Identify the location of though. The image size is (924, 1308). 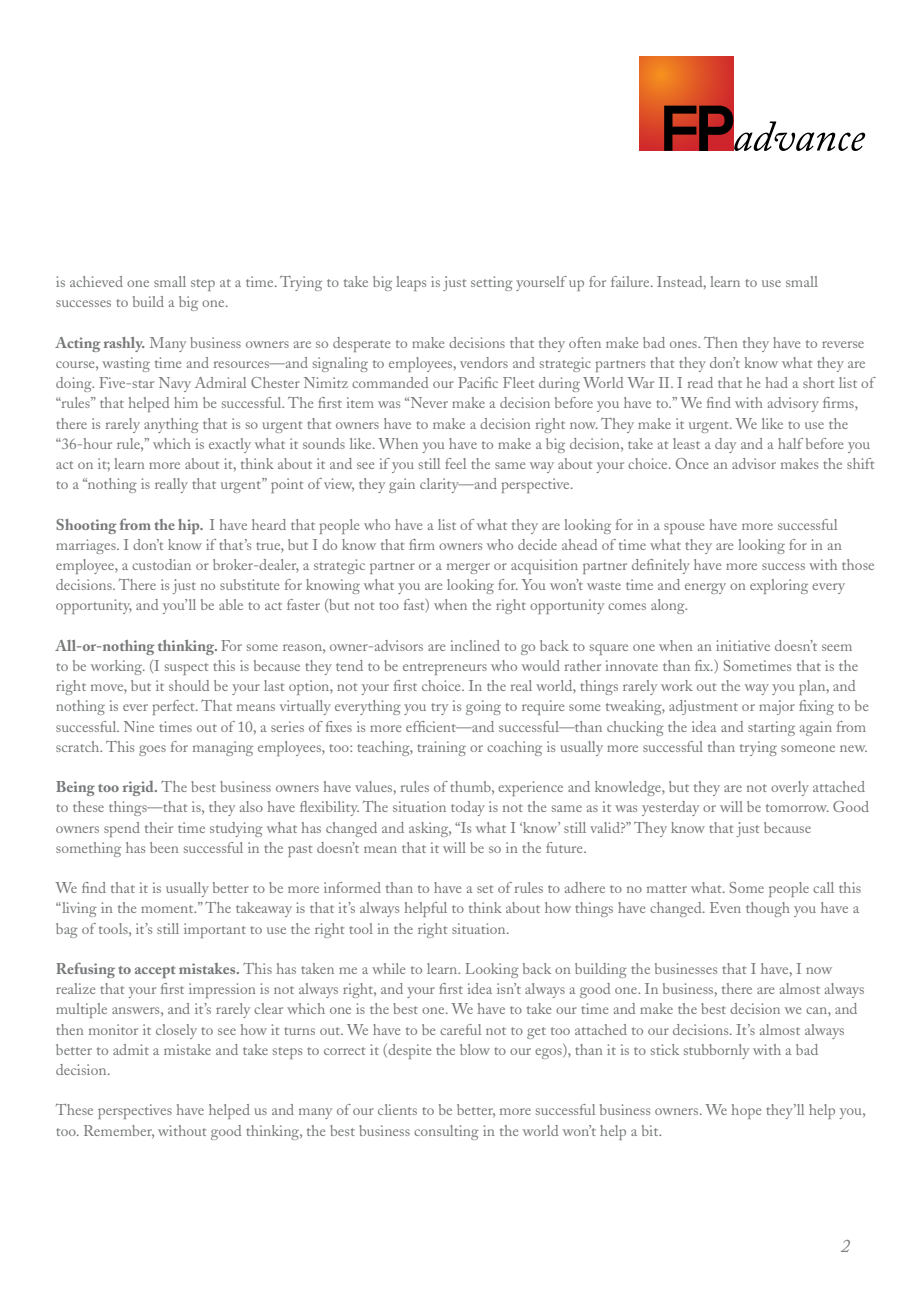
(768, 909).
